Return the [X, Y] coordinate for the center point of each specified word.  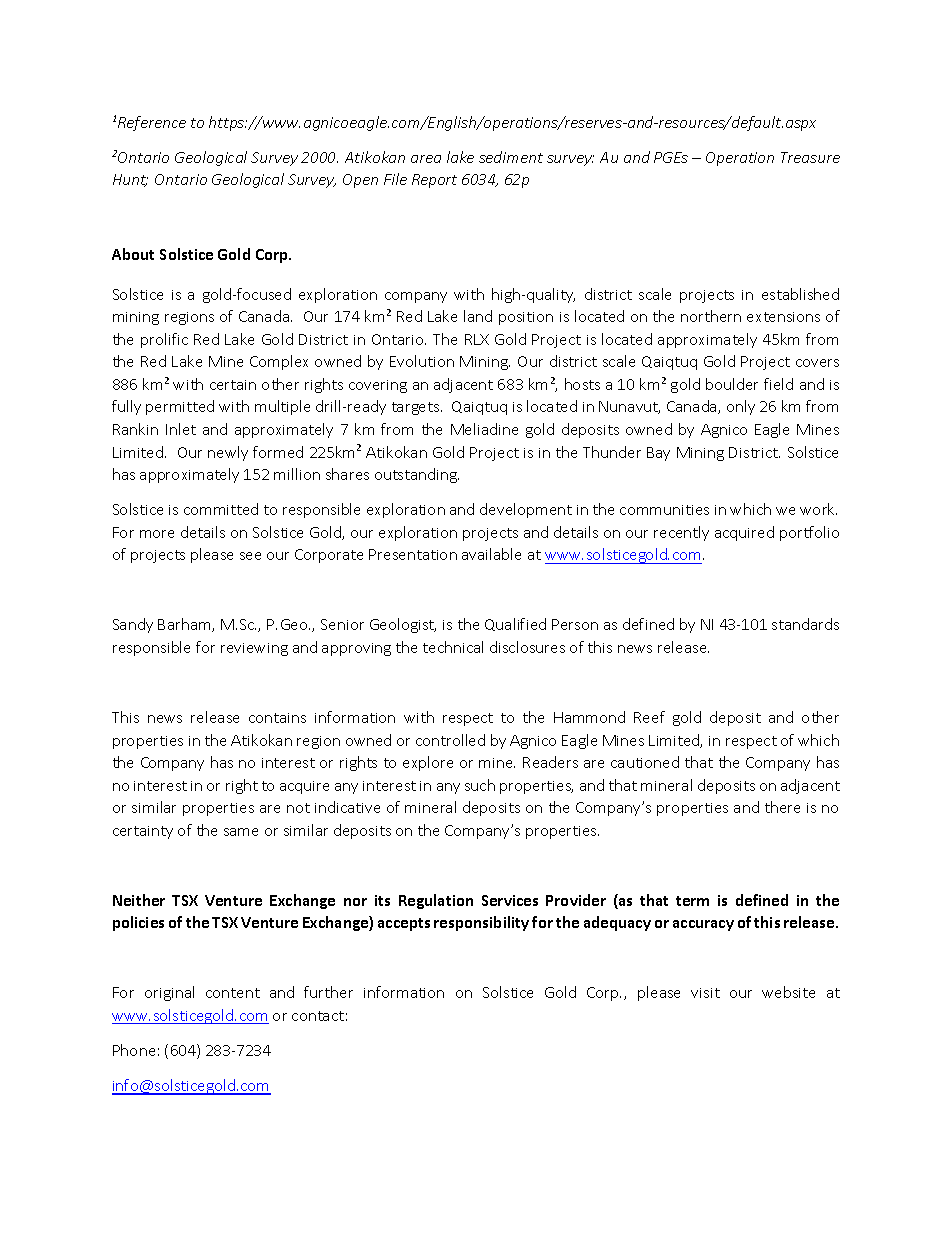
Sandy [133, 625]
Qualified [515, 624]
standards [805, 624]
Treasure [810, 157]
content [233, 993]
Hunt [130, 180]
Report [434, 181]
